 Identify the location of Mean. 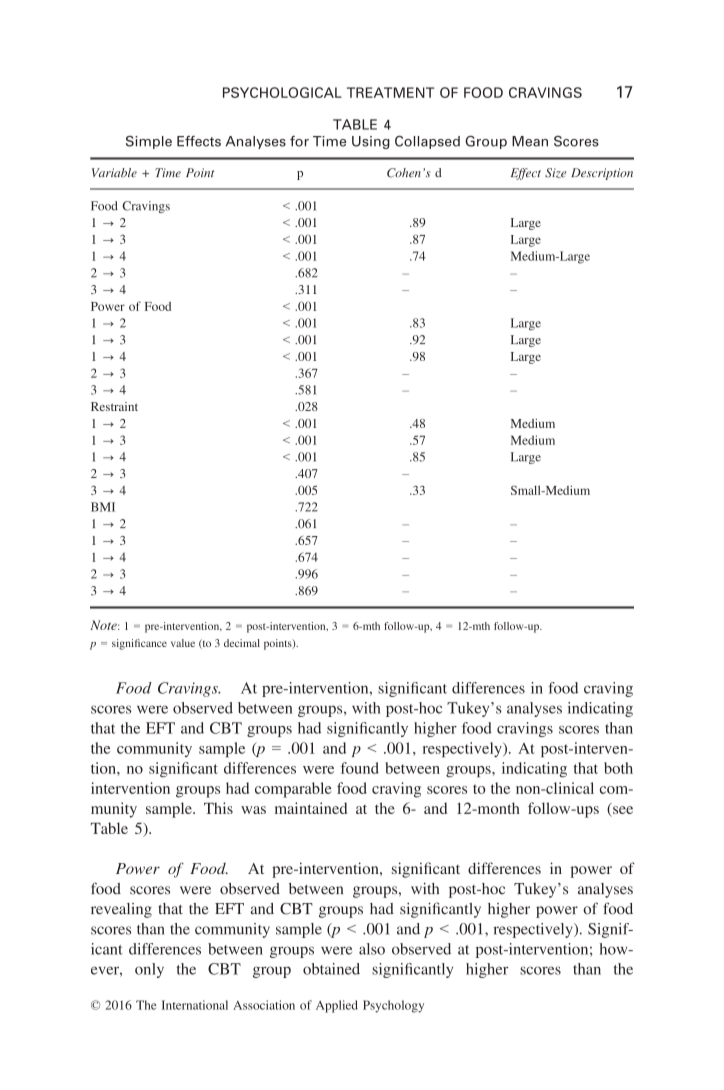
(530, 141).
